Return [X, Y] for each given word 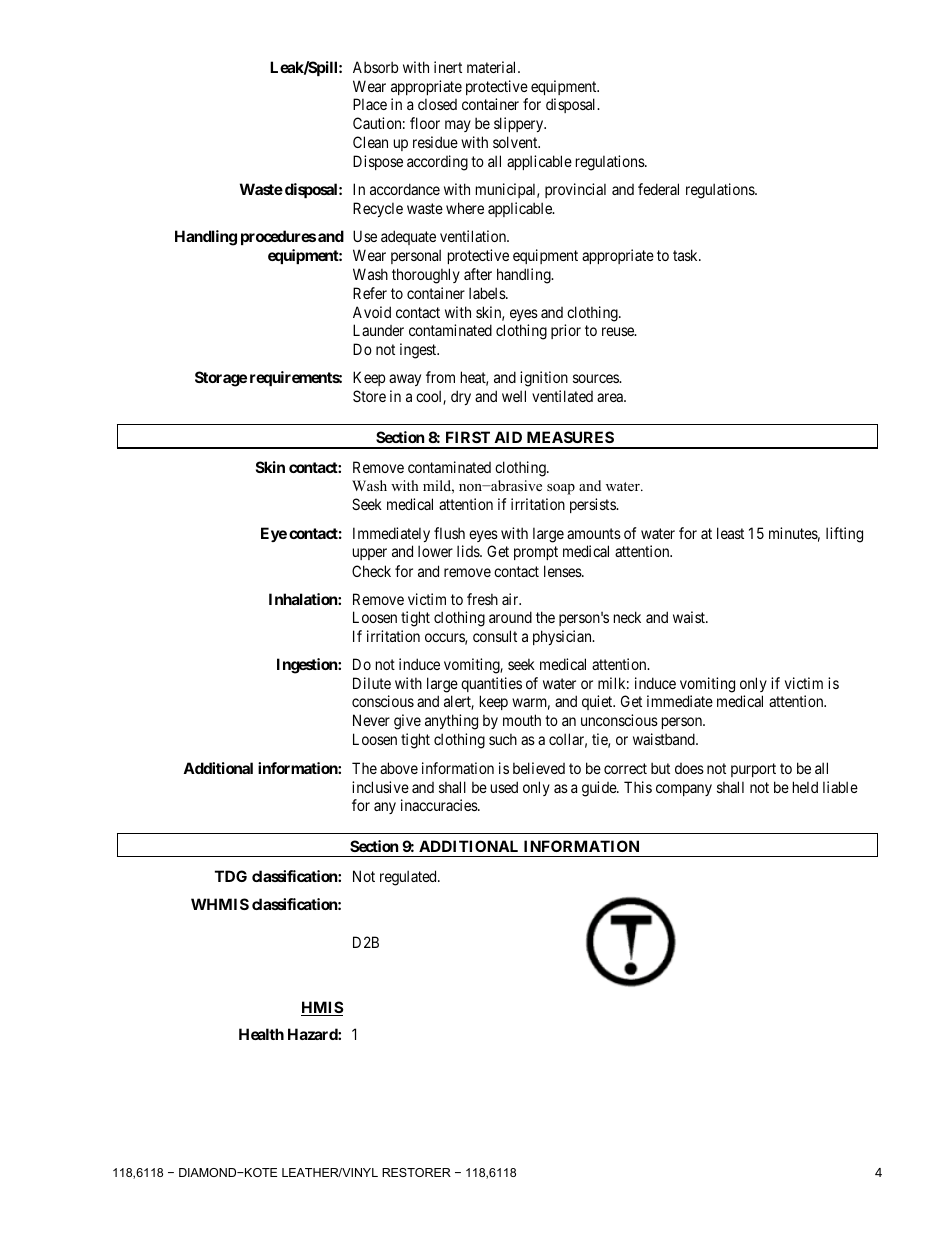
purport [753, 770]
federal [658, 189]
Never [371, 720]
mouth [522, 720]
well [514, 396]
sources [596, 378]
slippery [520, 124]
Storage [221, 379]
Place [370, 104]
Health [261, 1034]
